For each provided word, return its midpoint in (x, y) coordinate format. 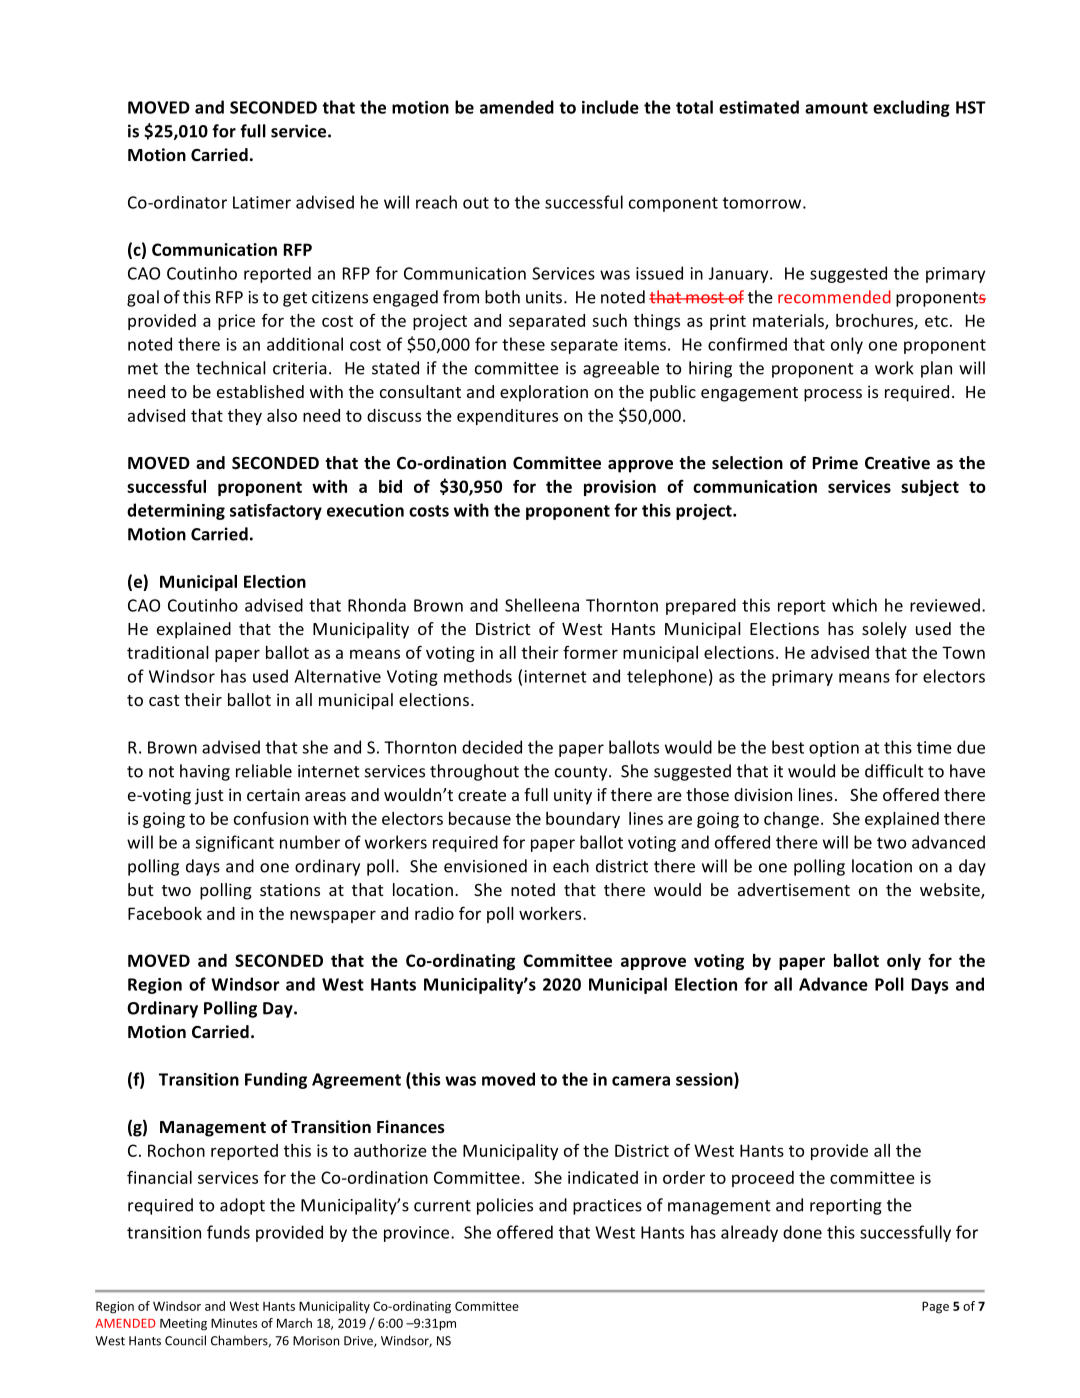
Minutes (234, 1323)
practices (607, 1207)
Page (935, 1307)
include (610, 107)
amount (836, 108)
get (295, 299)
